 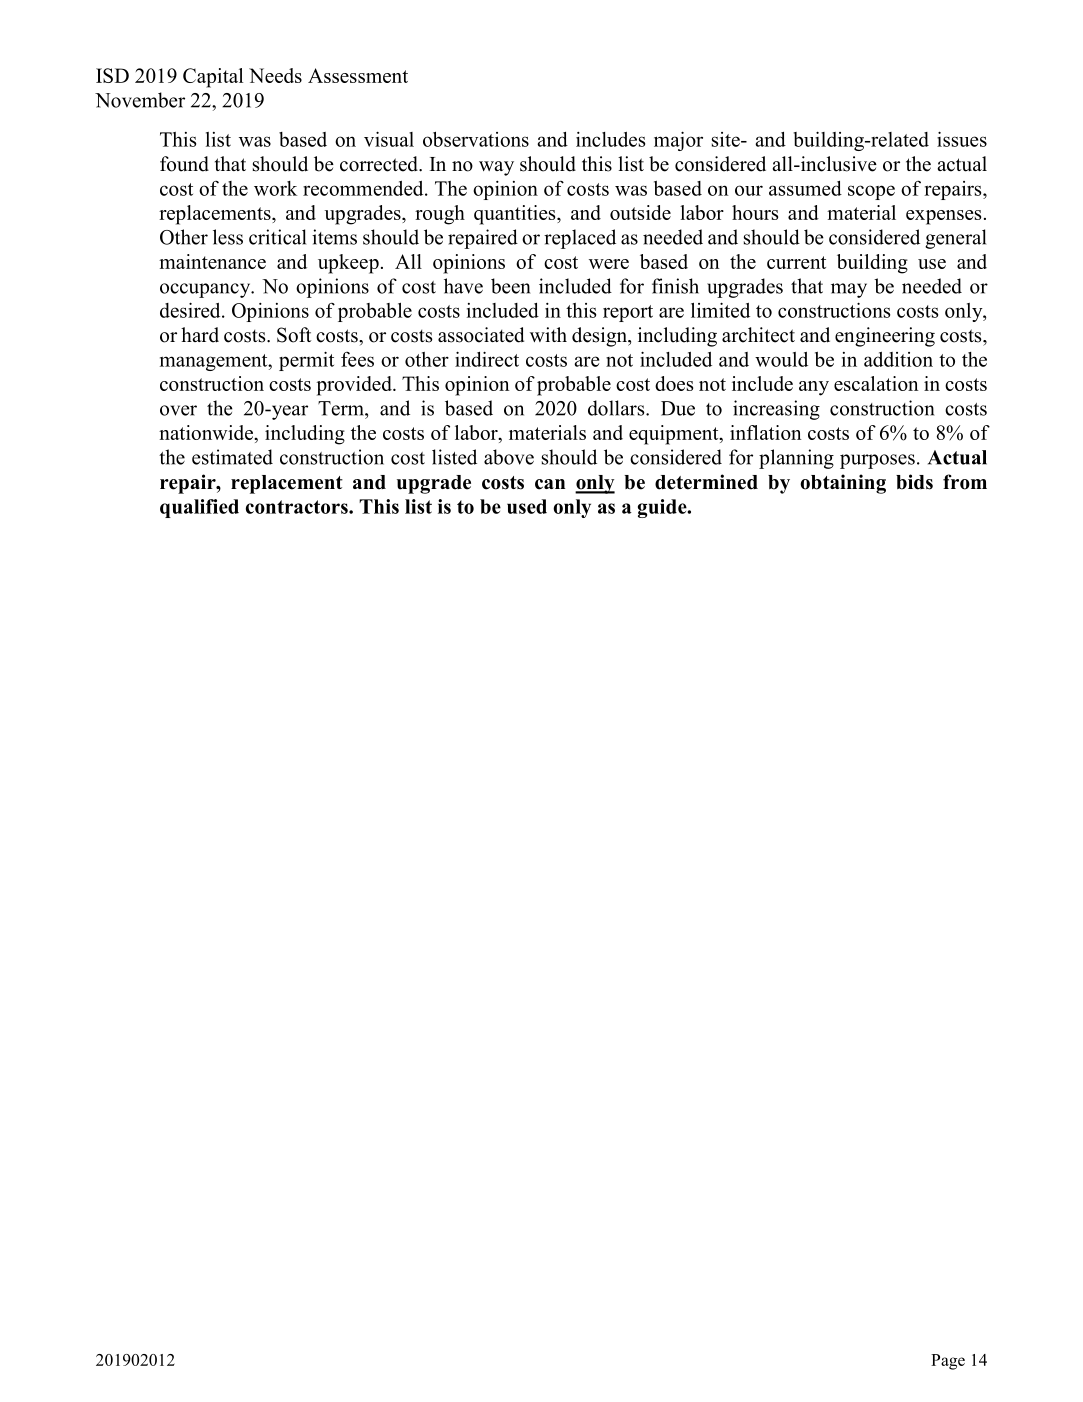 What do you see at coordinates (213, 78) in the screenshot?
I see `Capital` at bounding box center [213, 78].
